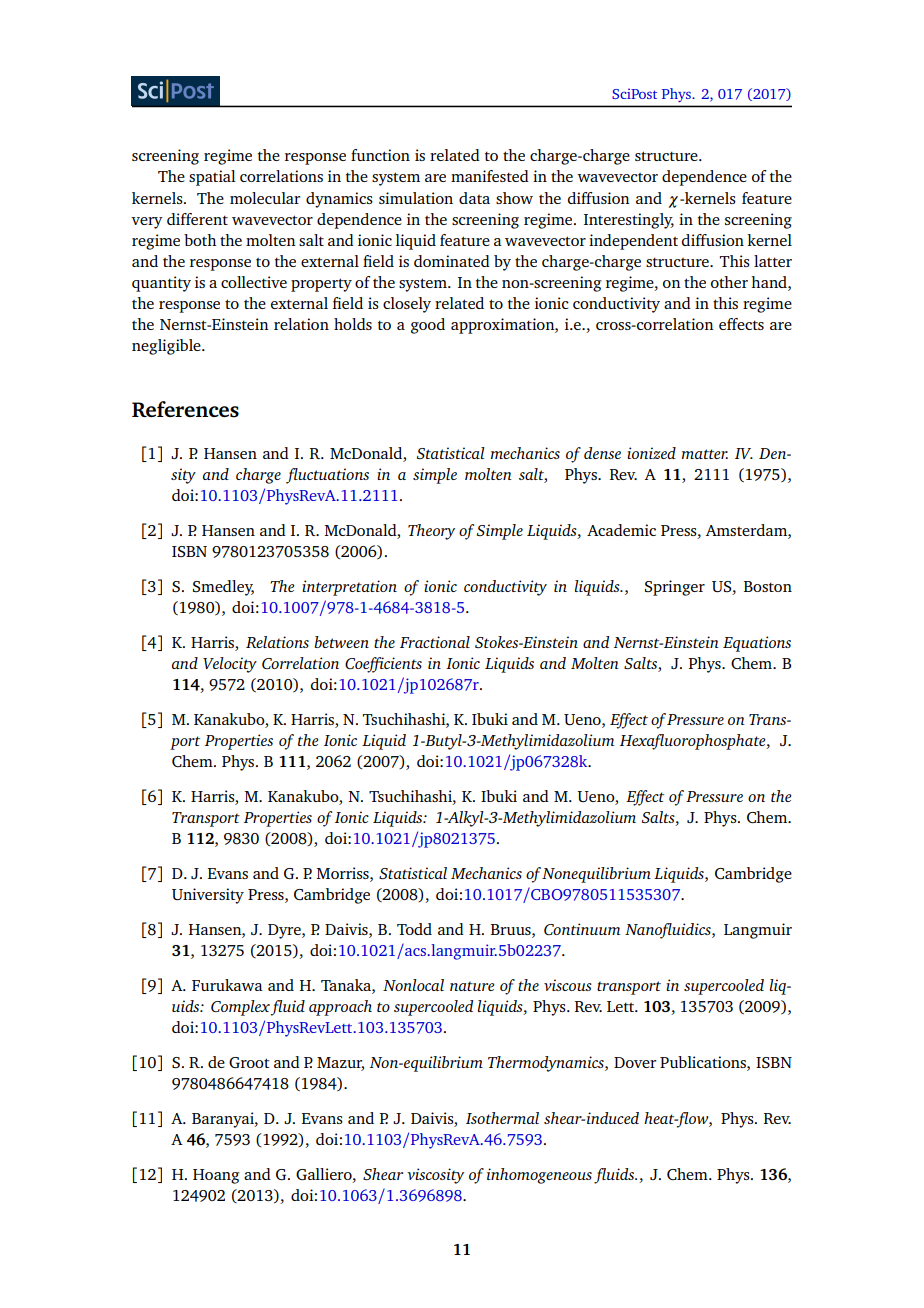 This page has width=924, height=1308. What do you see at coordinates (635, 1062) in the page?
I see `Dover` at bounding box center [635, 1062].
